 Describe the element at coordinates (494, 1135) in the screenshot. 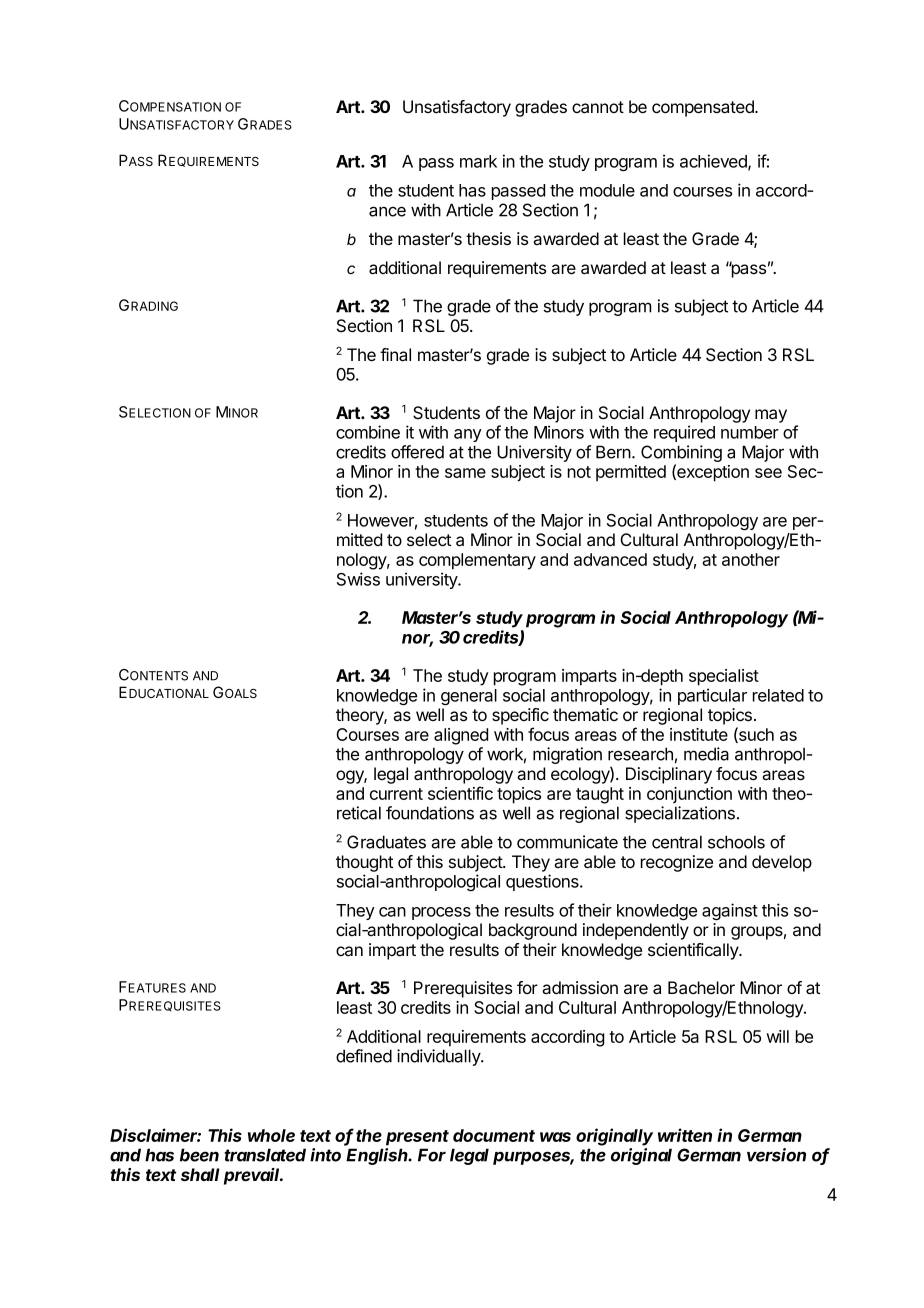

I see `document` at that location.
